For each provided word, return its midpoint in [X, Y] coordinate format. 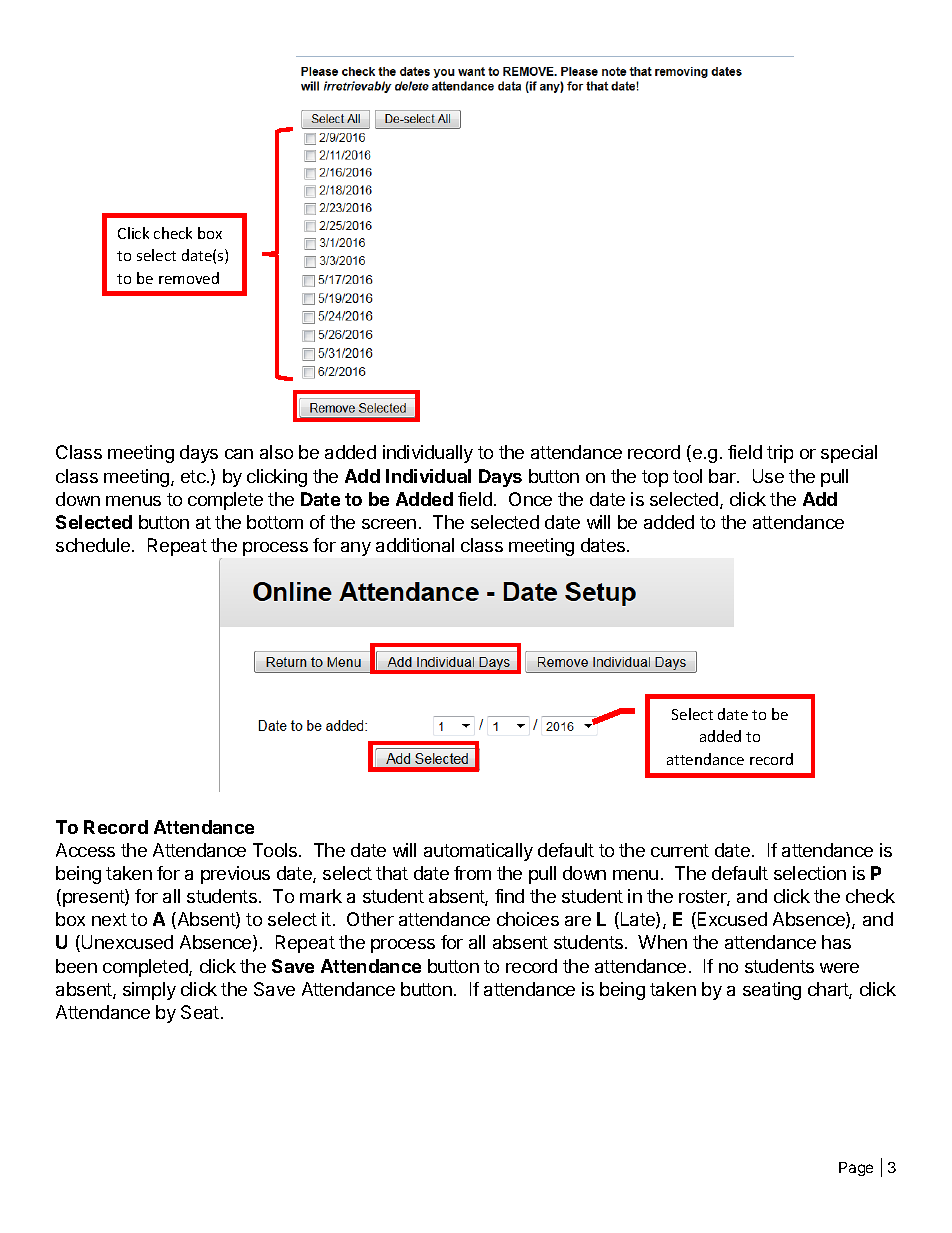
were [839, 968]
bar [723, 476]
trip [780, 454]
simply [149, 991]
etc [194, 476]
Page [856, 1169]
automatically [478, 852]
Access [85, 850]
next [109, 919]
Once [530, 499]
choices [528, 919]
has [836, 942]
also [276, 452]
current [680, 850]
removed [189, 278]
